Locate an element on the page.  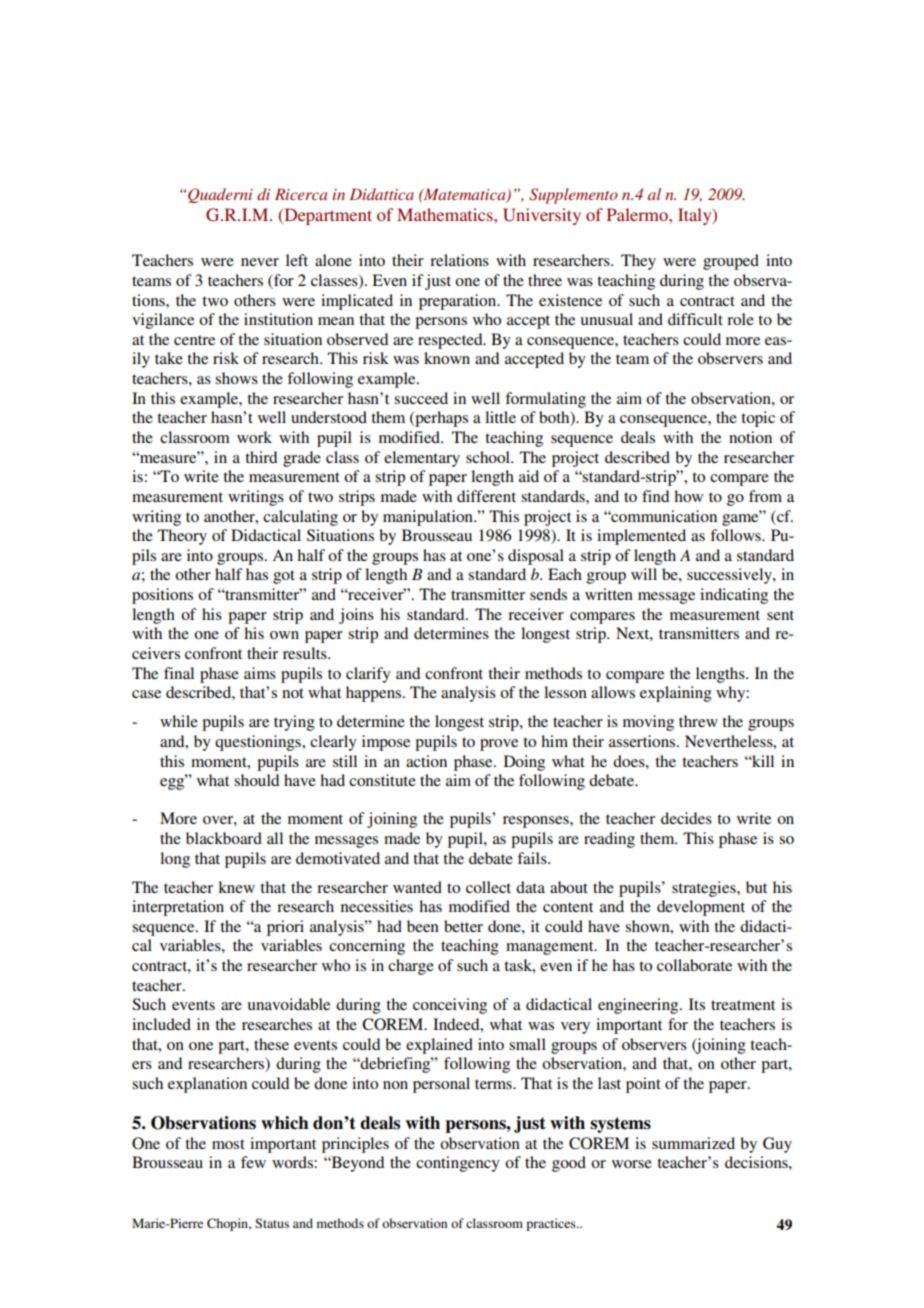
blackboard is located at coordinates (224, 838).
